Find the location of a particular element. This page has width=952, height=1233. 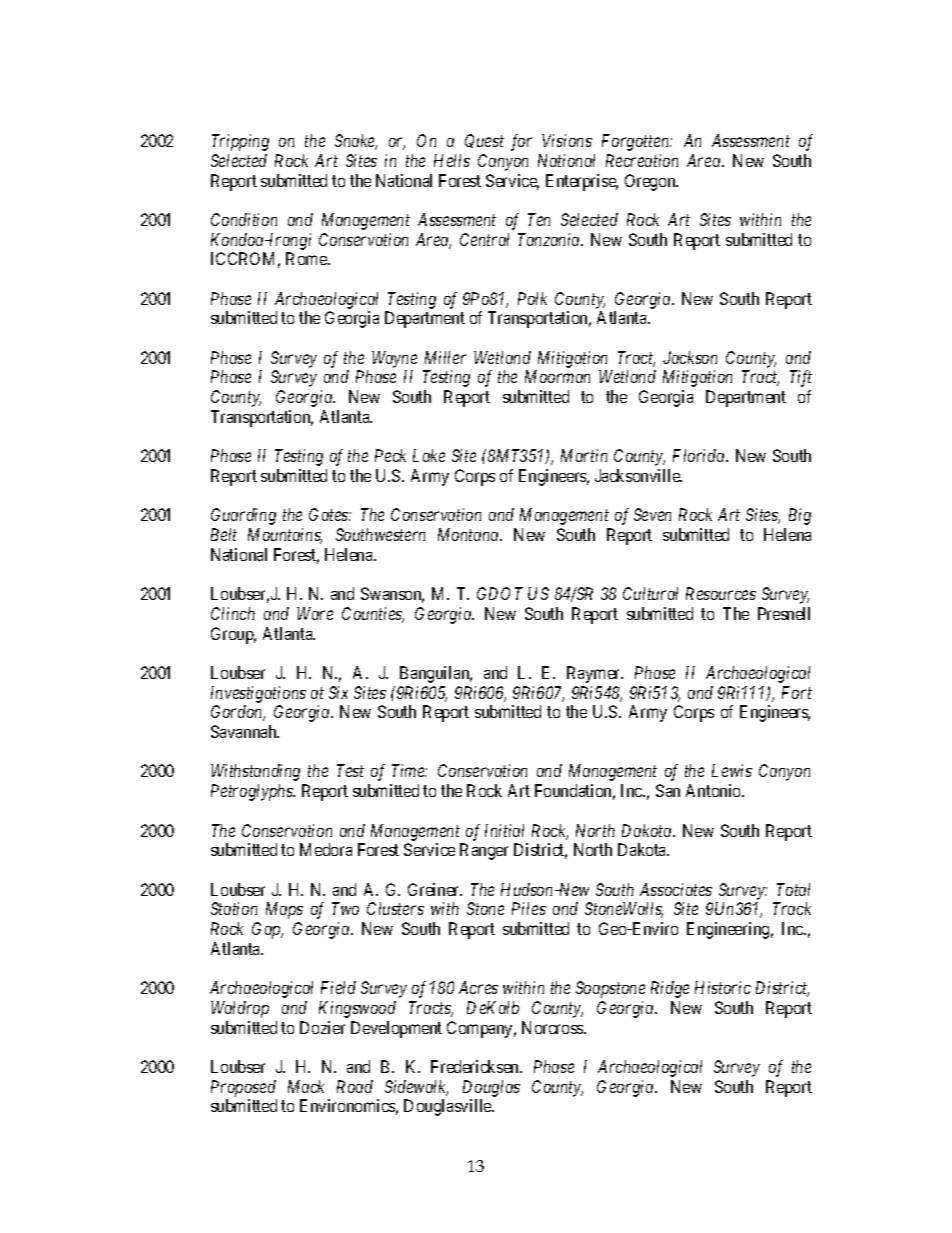

Mack is located at coordinates (306, 1086).
